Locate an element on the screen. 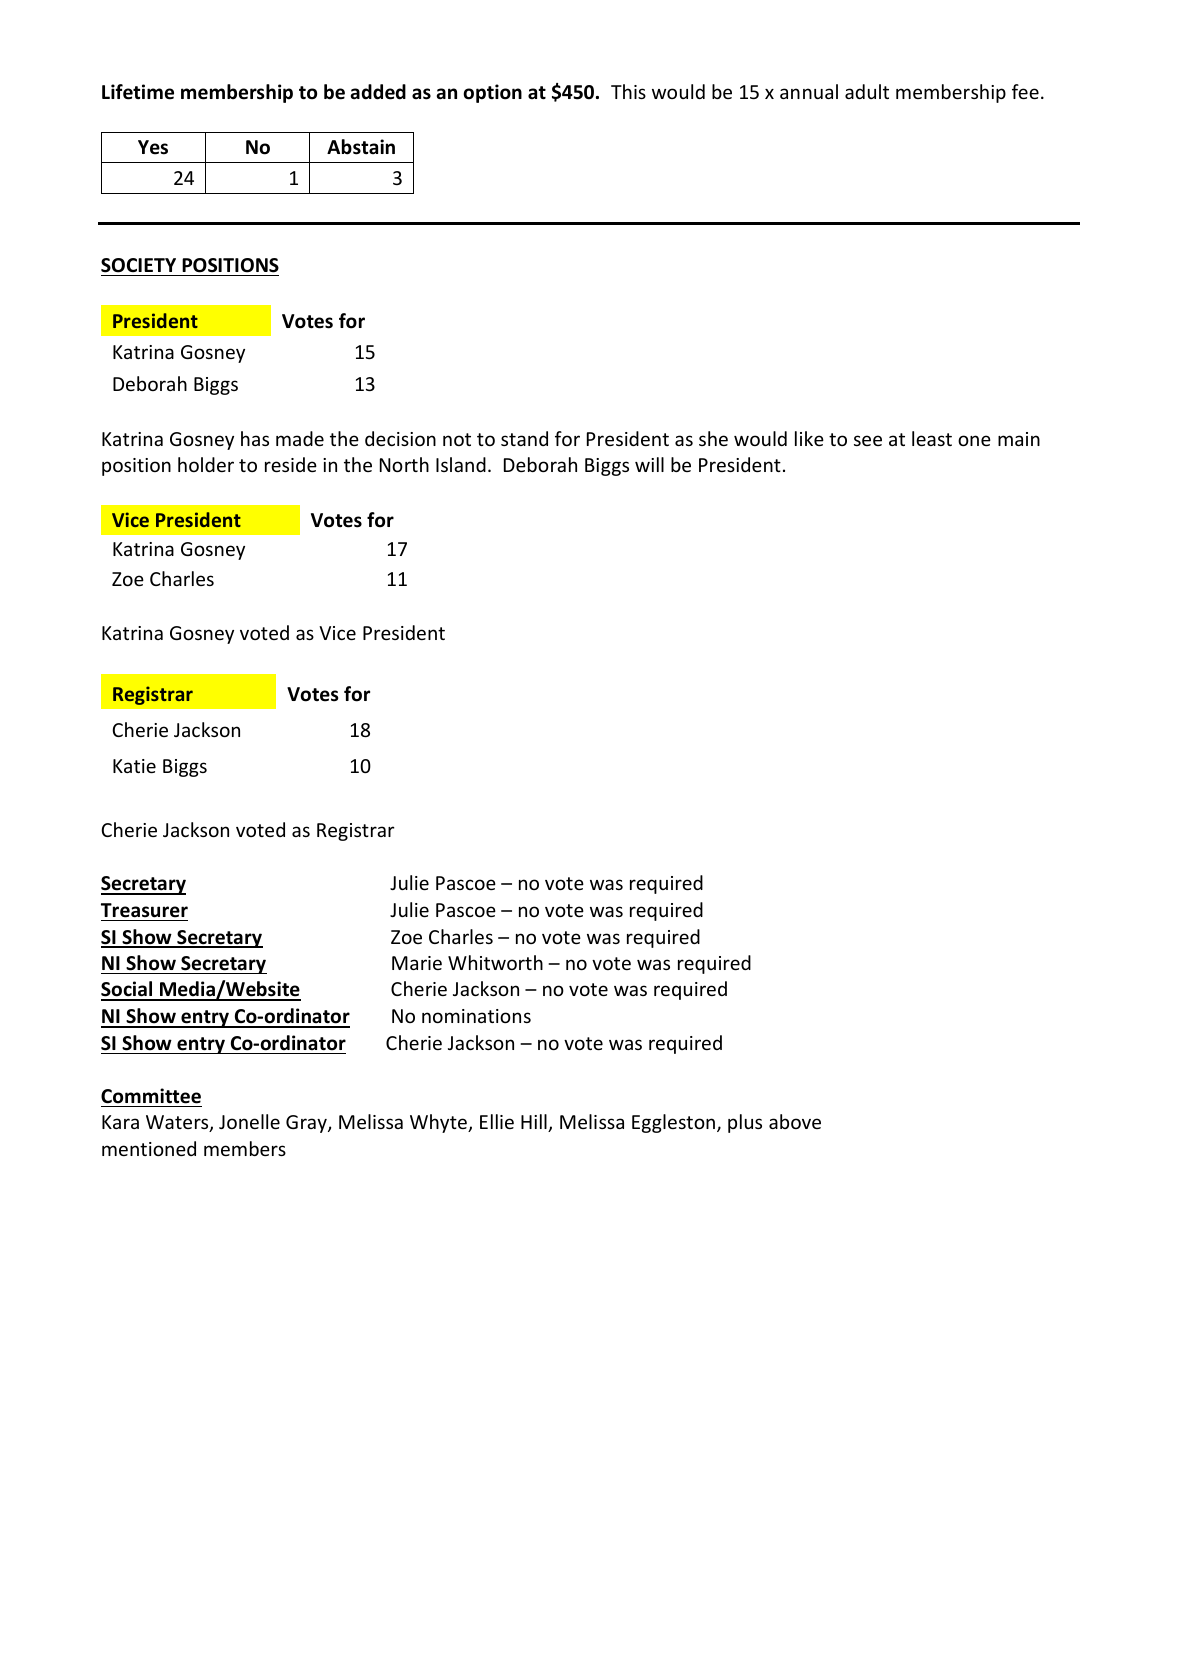 This screenshot has width=1177, height=1665. adult is located at coordinates (867, 91).
